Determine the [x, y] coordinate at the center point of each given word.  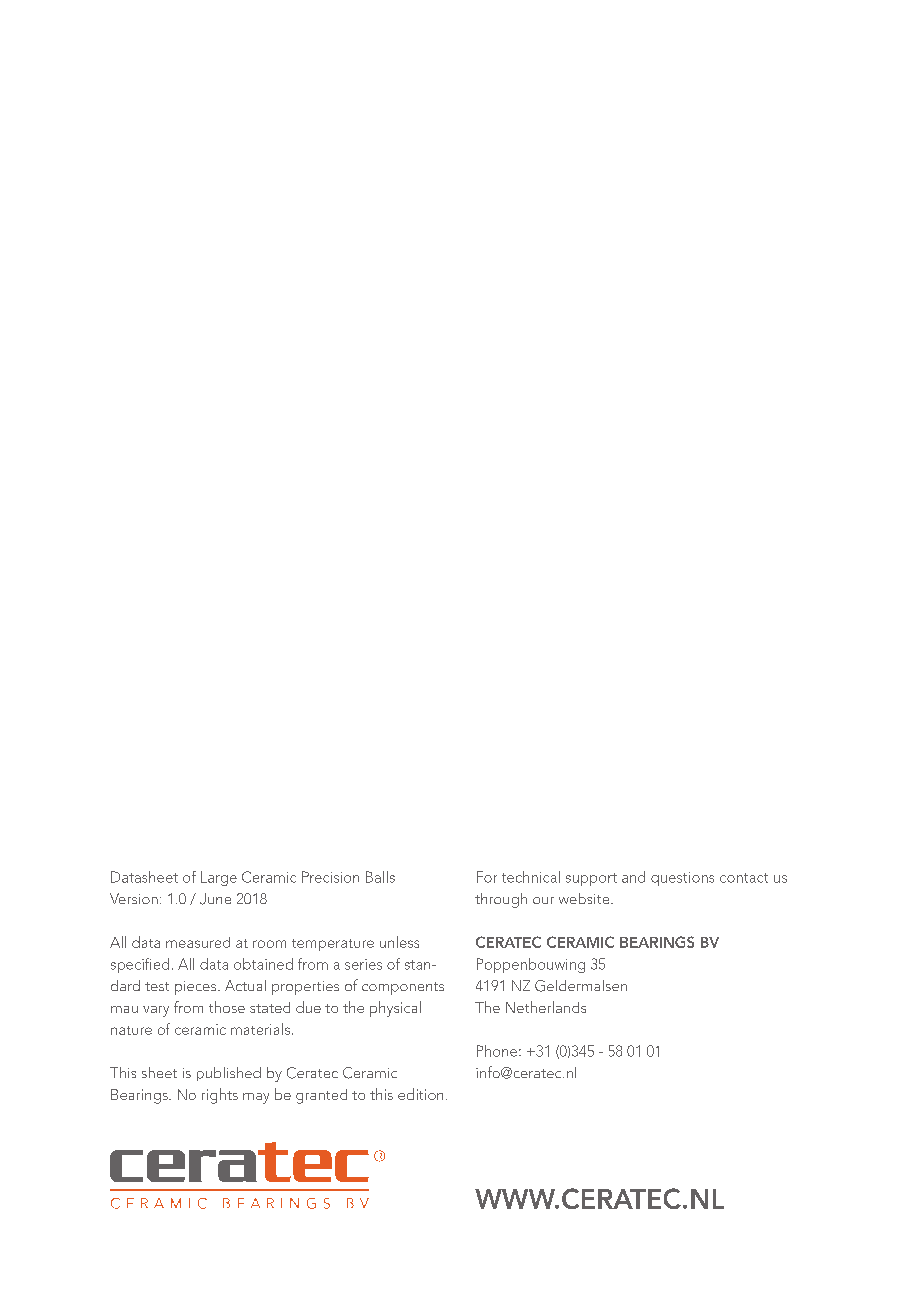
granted [321, 1096]
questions [682, 879]
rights [220, 1096]
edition [420, 1094]
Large [219, 878]
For [487, 877]
